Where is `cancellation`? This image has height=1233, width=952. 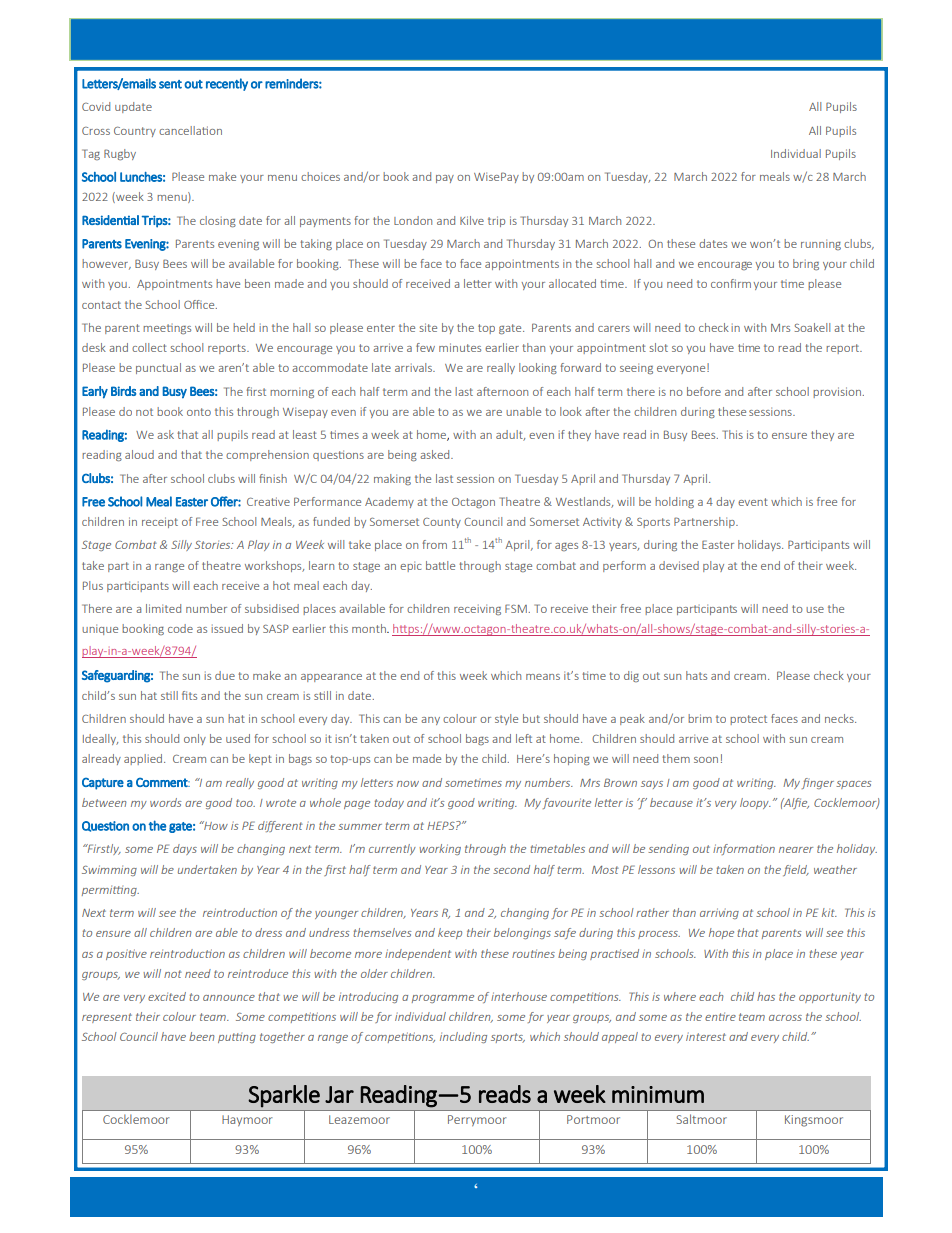 cancellation is located at coordinates (190, 130).
